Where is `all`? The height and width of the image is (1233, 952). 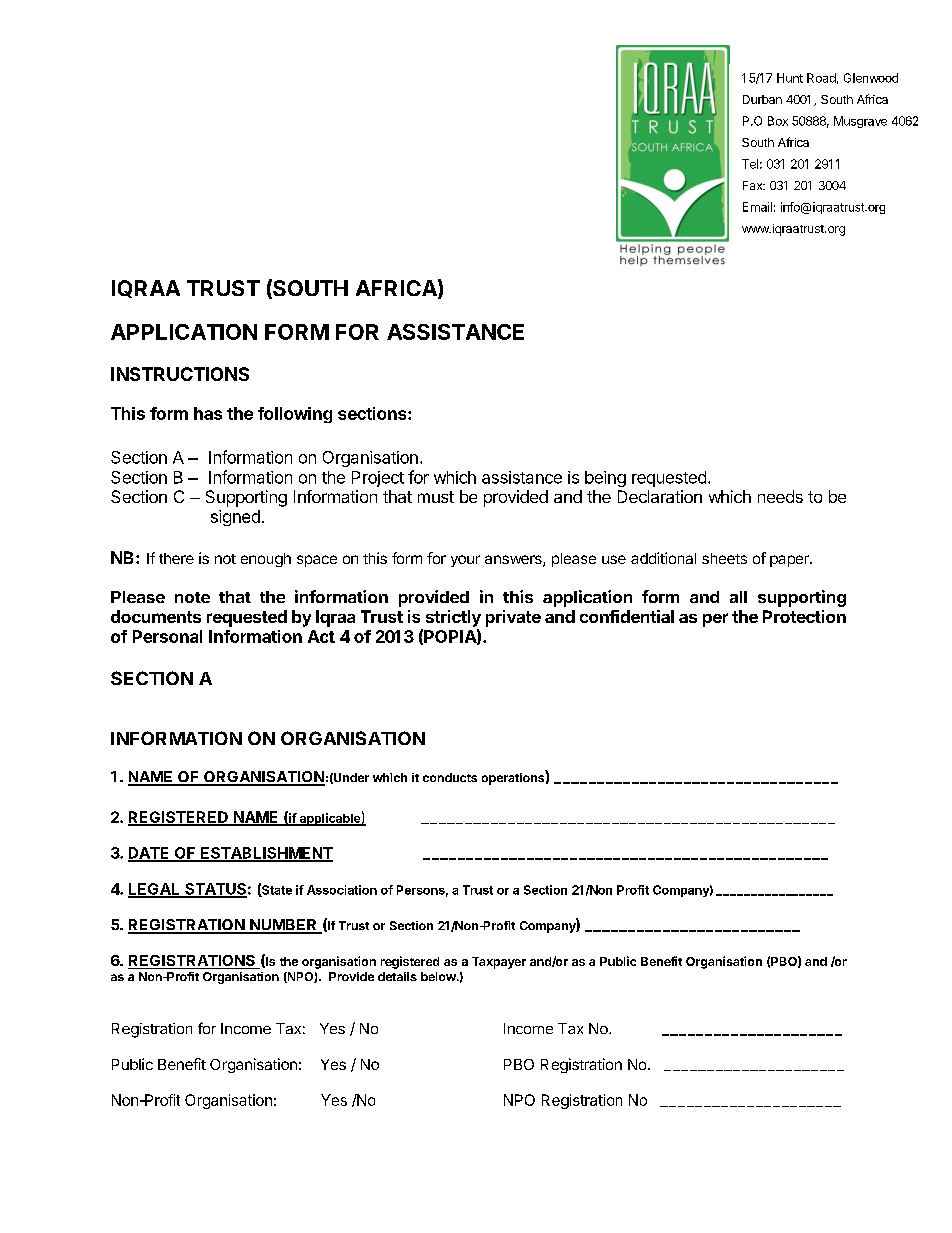 all is located at coordinates (738, 597).
